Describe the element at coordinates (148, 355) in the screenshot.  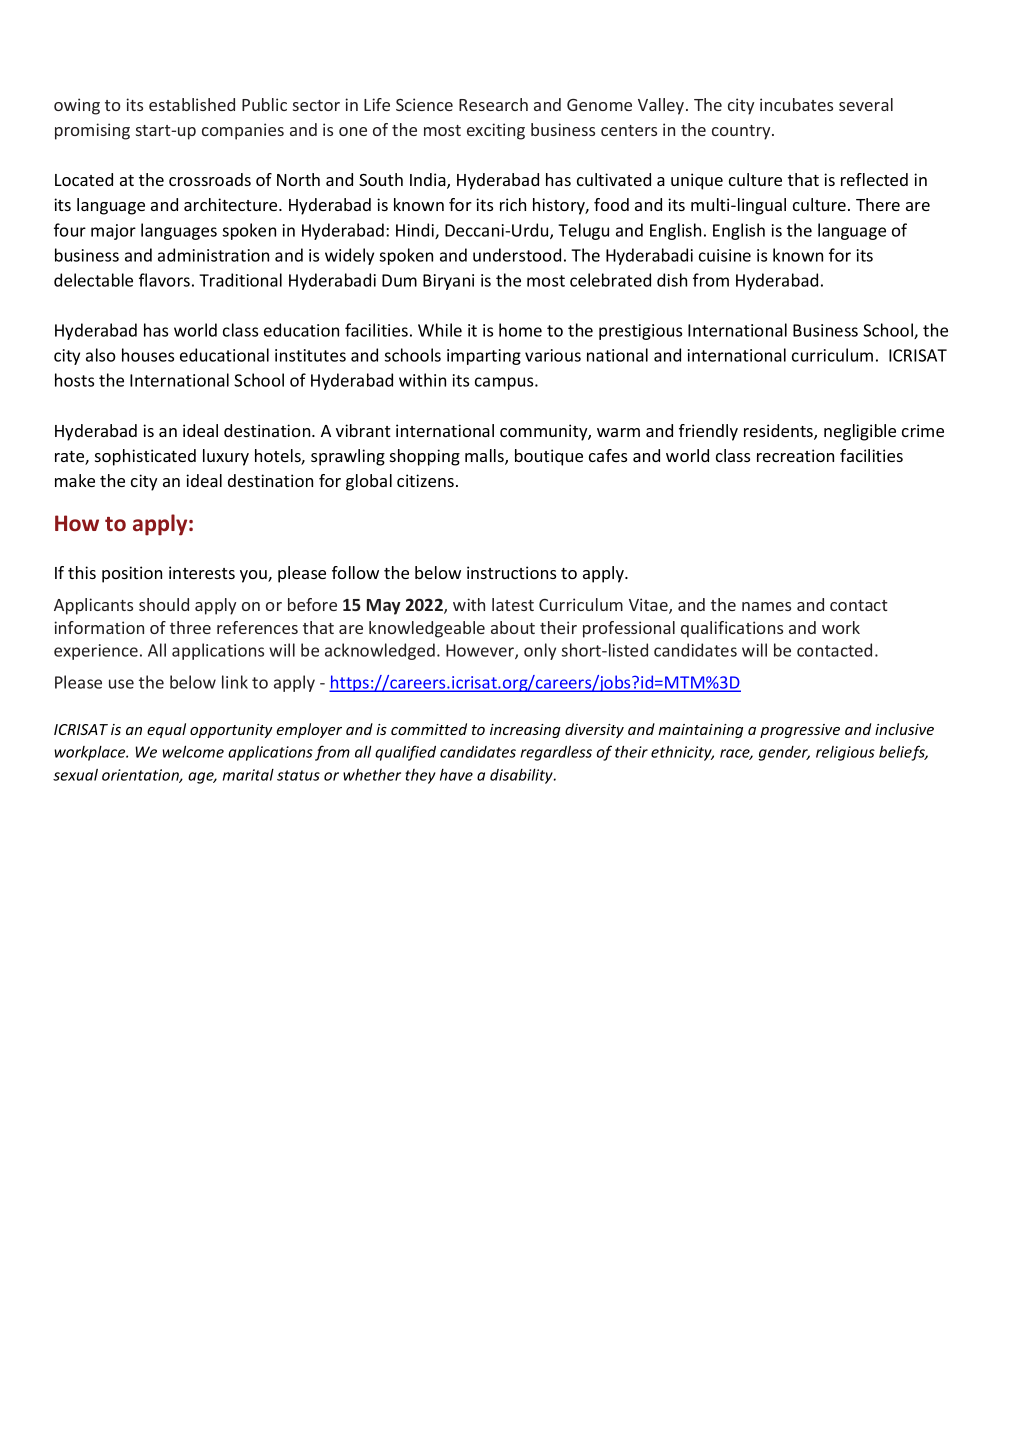
I see `houses` at that location.
